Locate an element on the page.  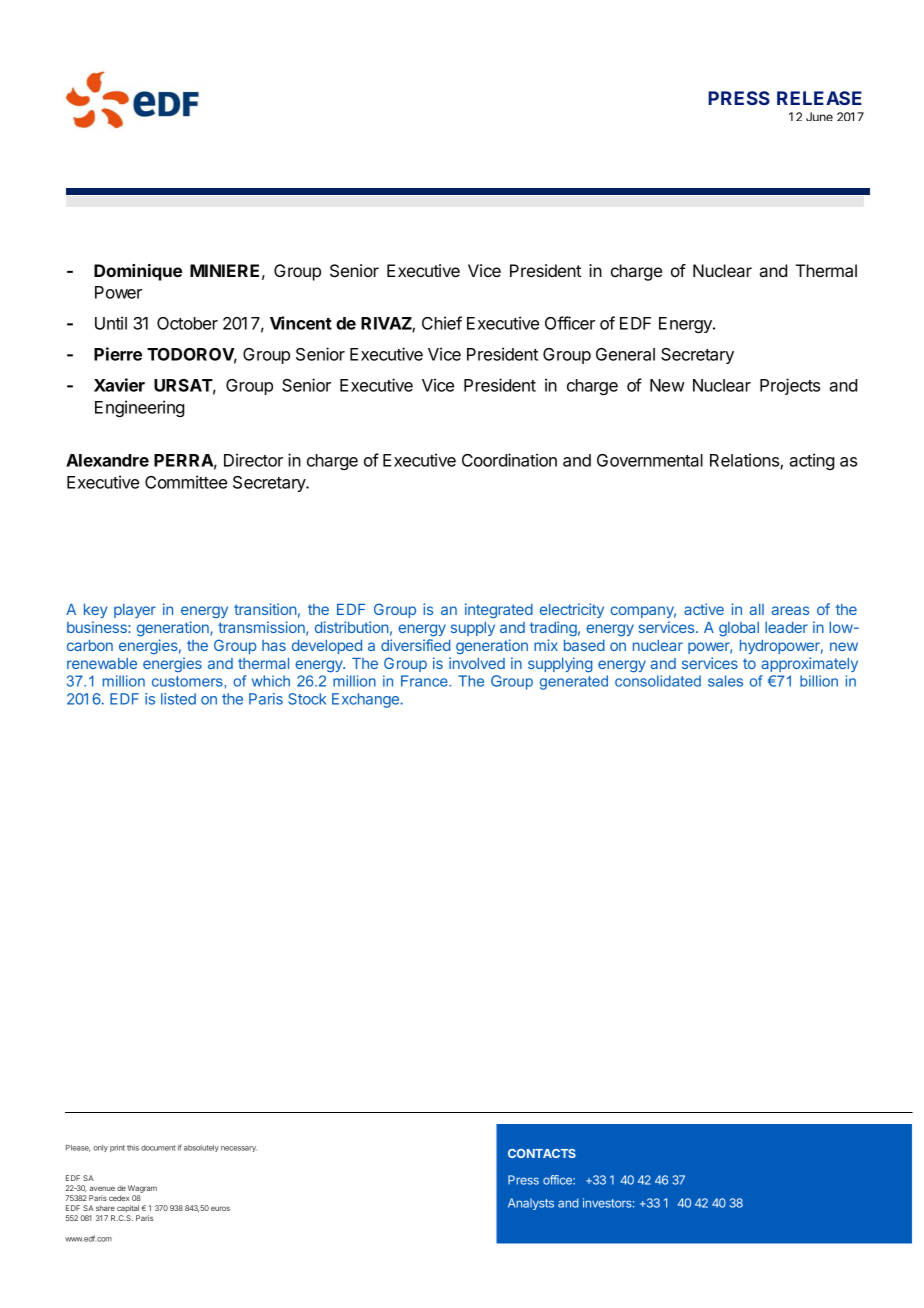
sales is located at coordinates (725, 681).
